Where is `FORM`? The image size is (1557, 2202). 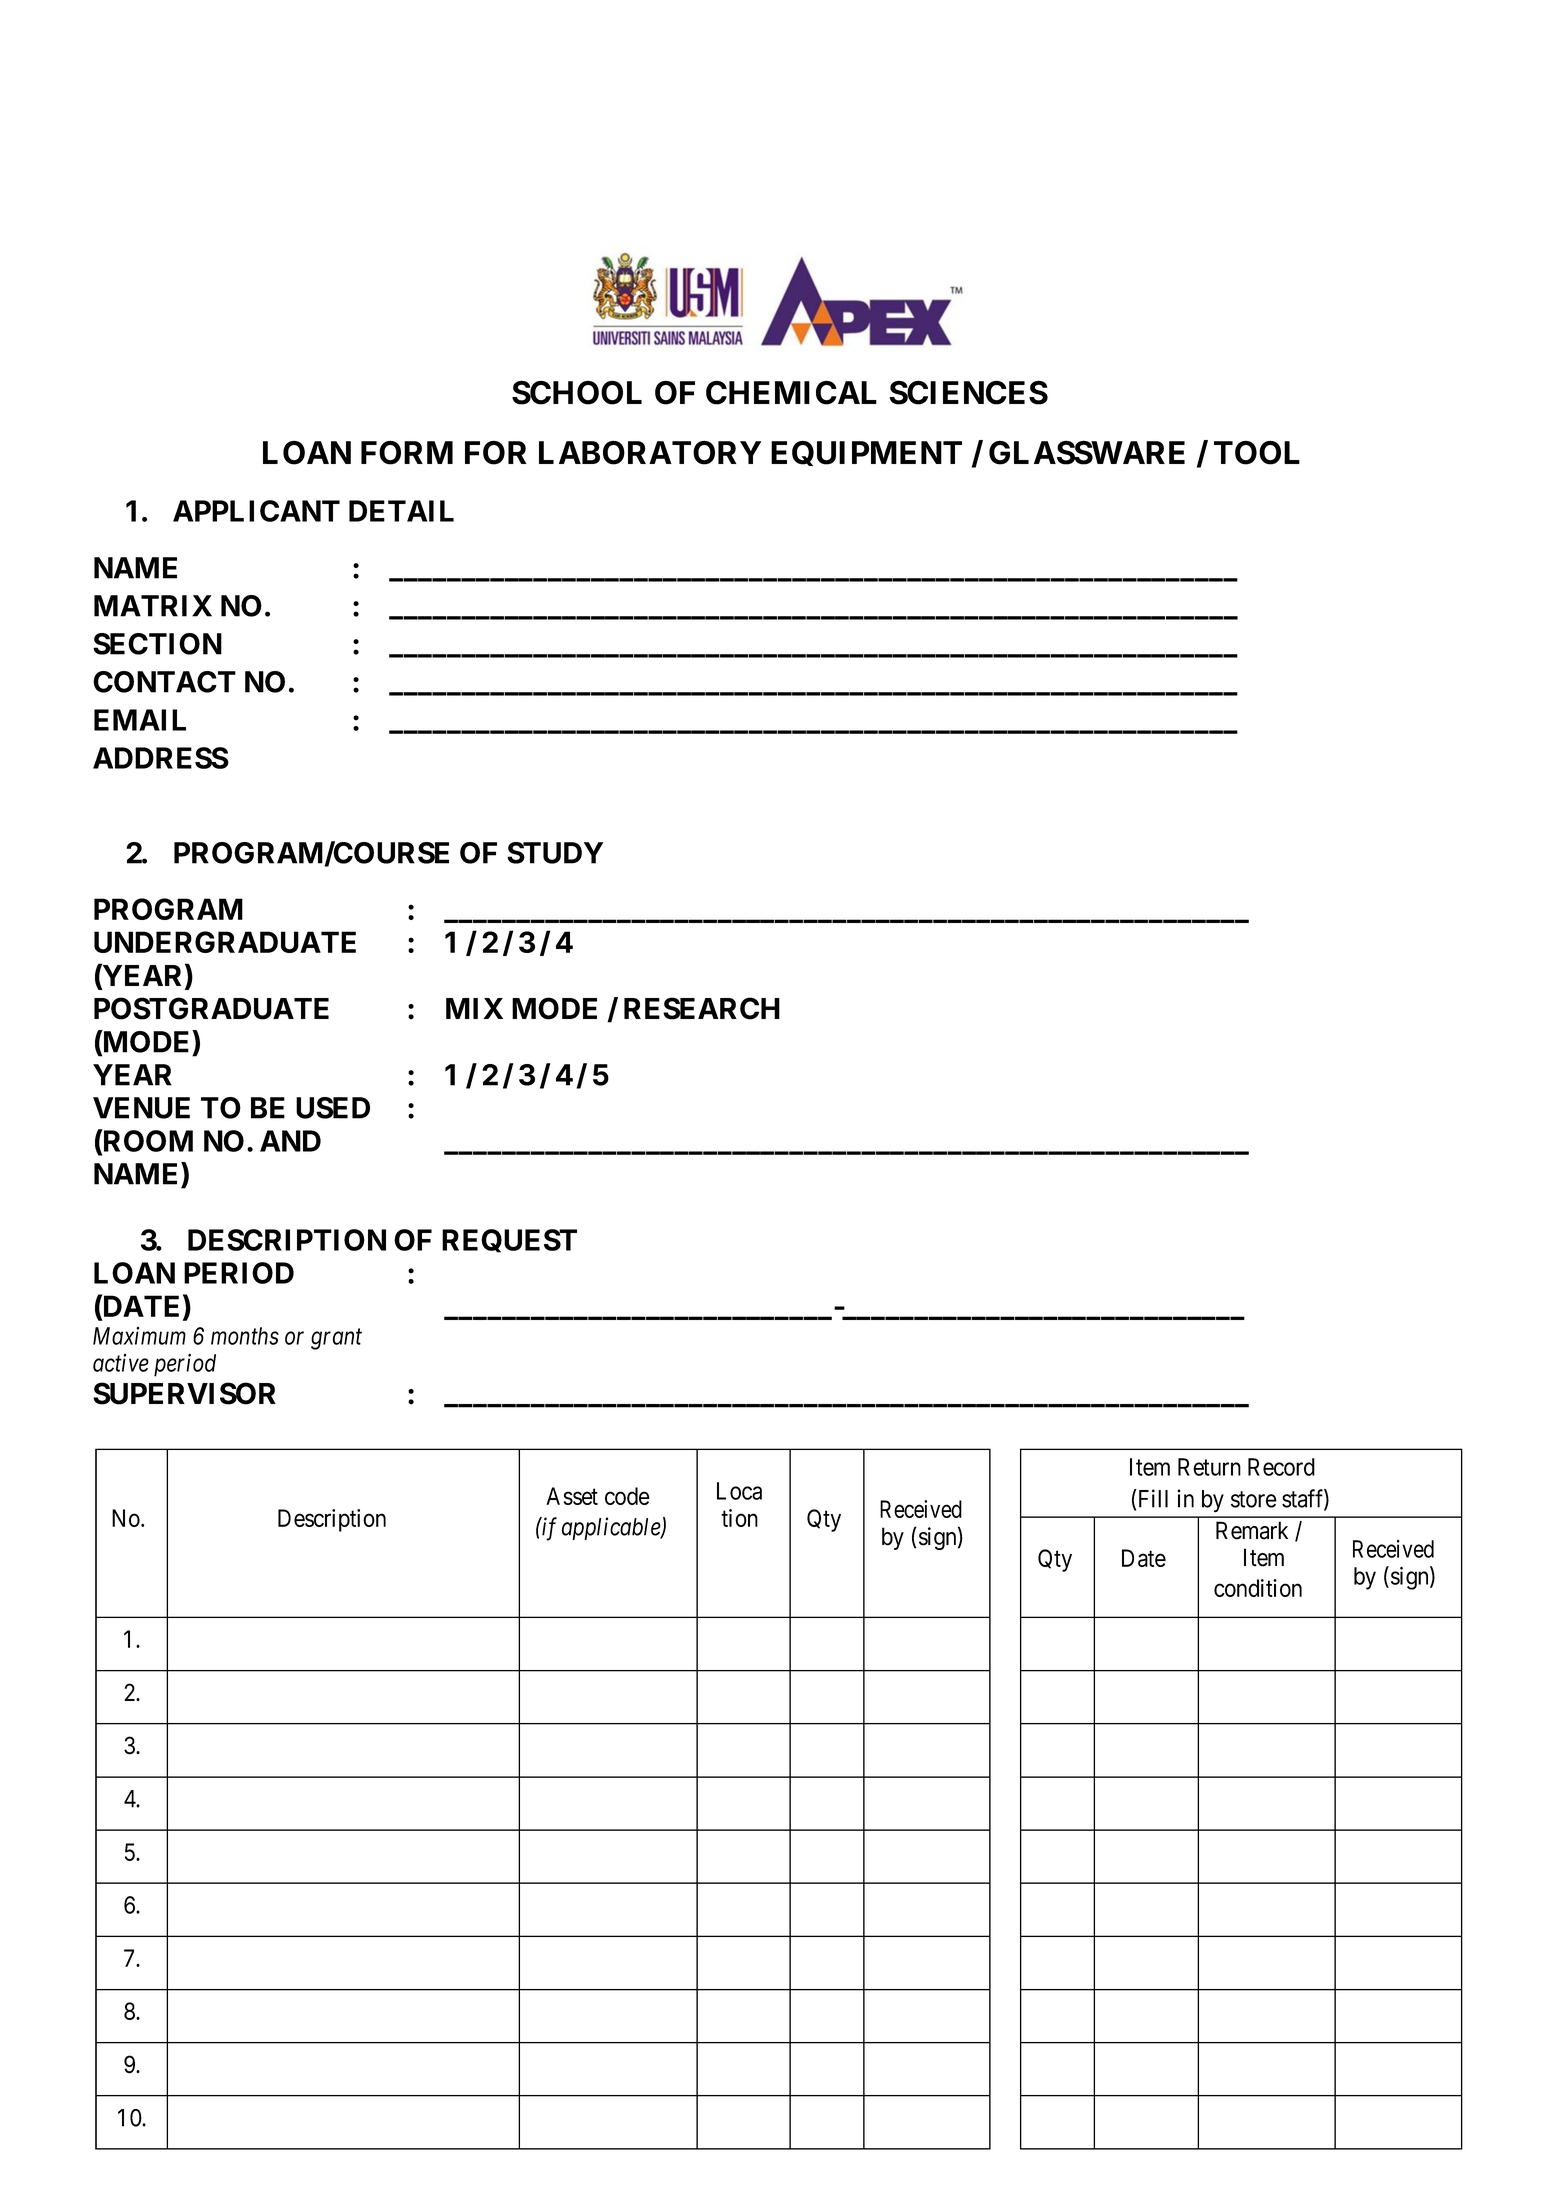 FORM is located at coordinates (407, 452).
